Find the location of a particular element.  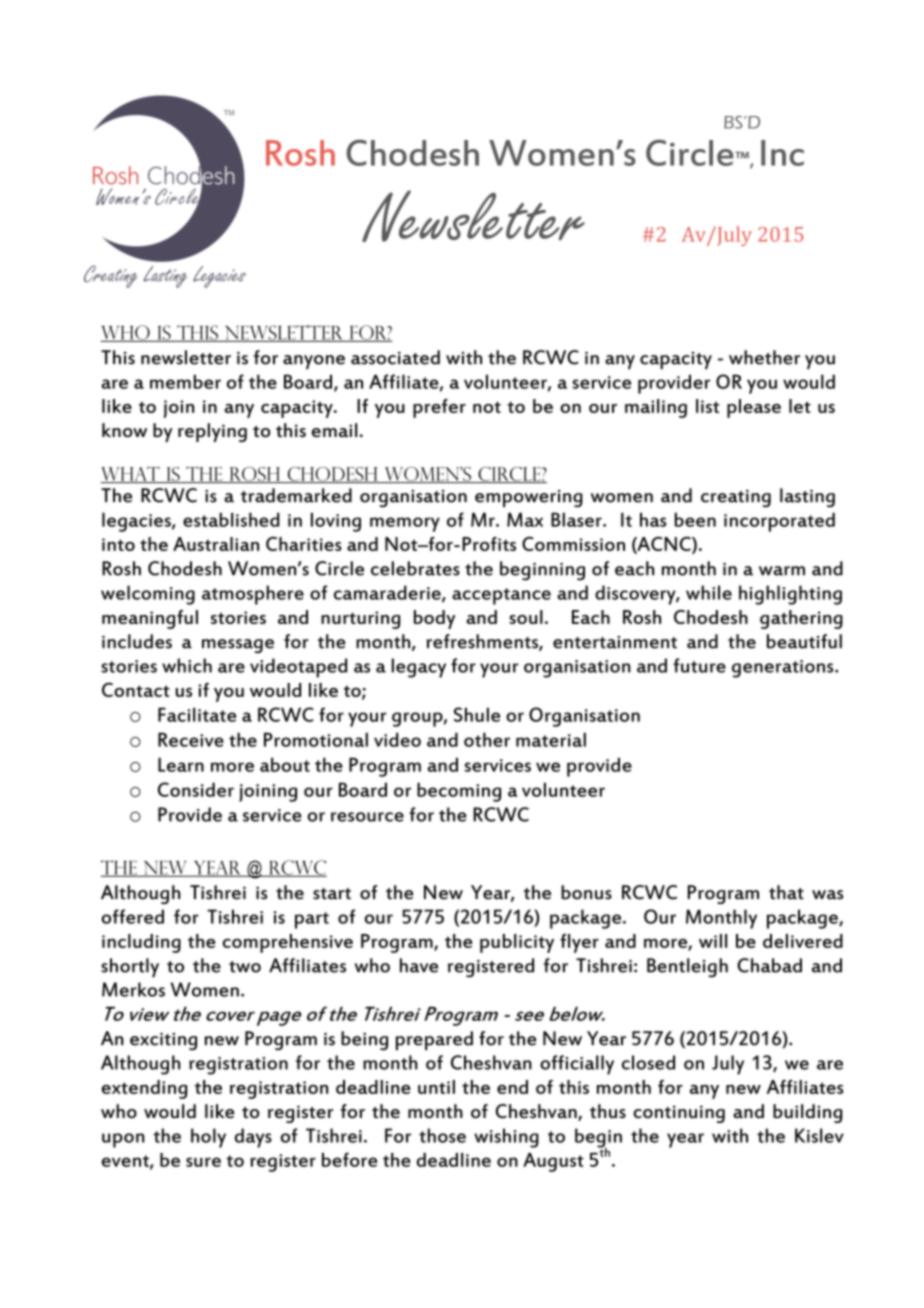

beautiful is located at coordinates (804, 641).
